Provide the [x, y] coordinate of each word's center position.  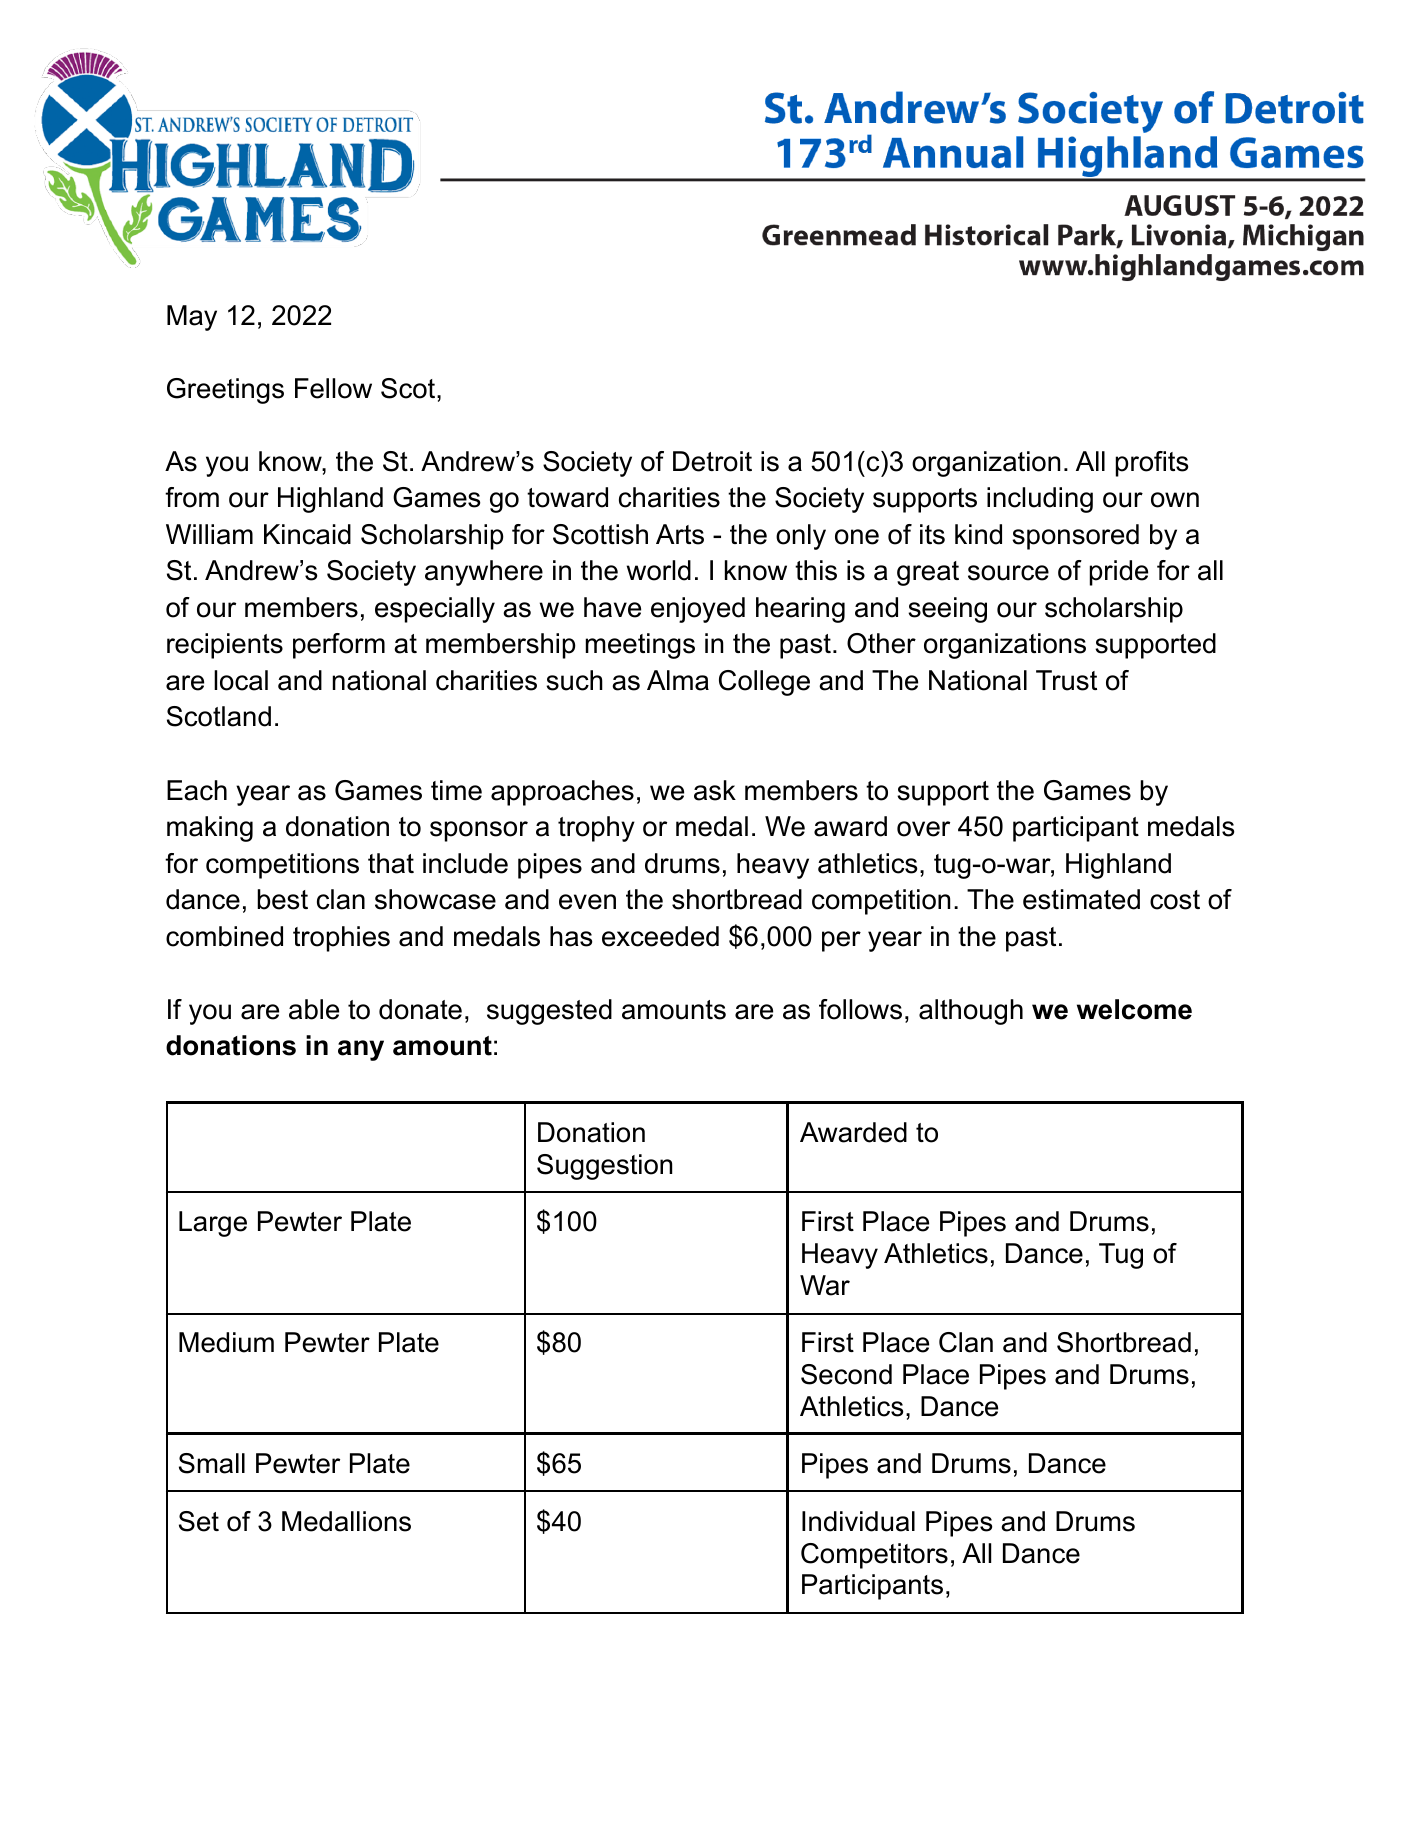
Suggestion [604, 1167]
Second [846, 1374]
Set [199, 1521]
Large [213, 1224]
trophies [341, 939]
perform [339, 646]
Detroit [712, 461]
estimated [1081, 899]
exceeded [660, 936]
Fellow [333, 388]
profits [1152, 464]
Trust [1066, 680]
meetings [640, 646]
